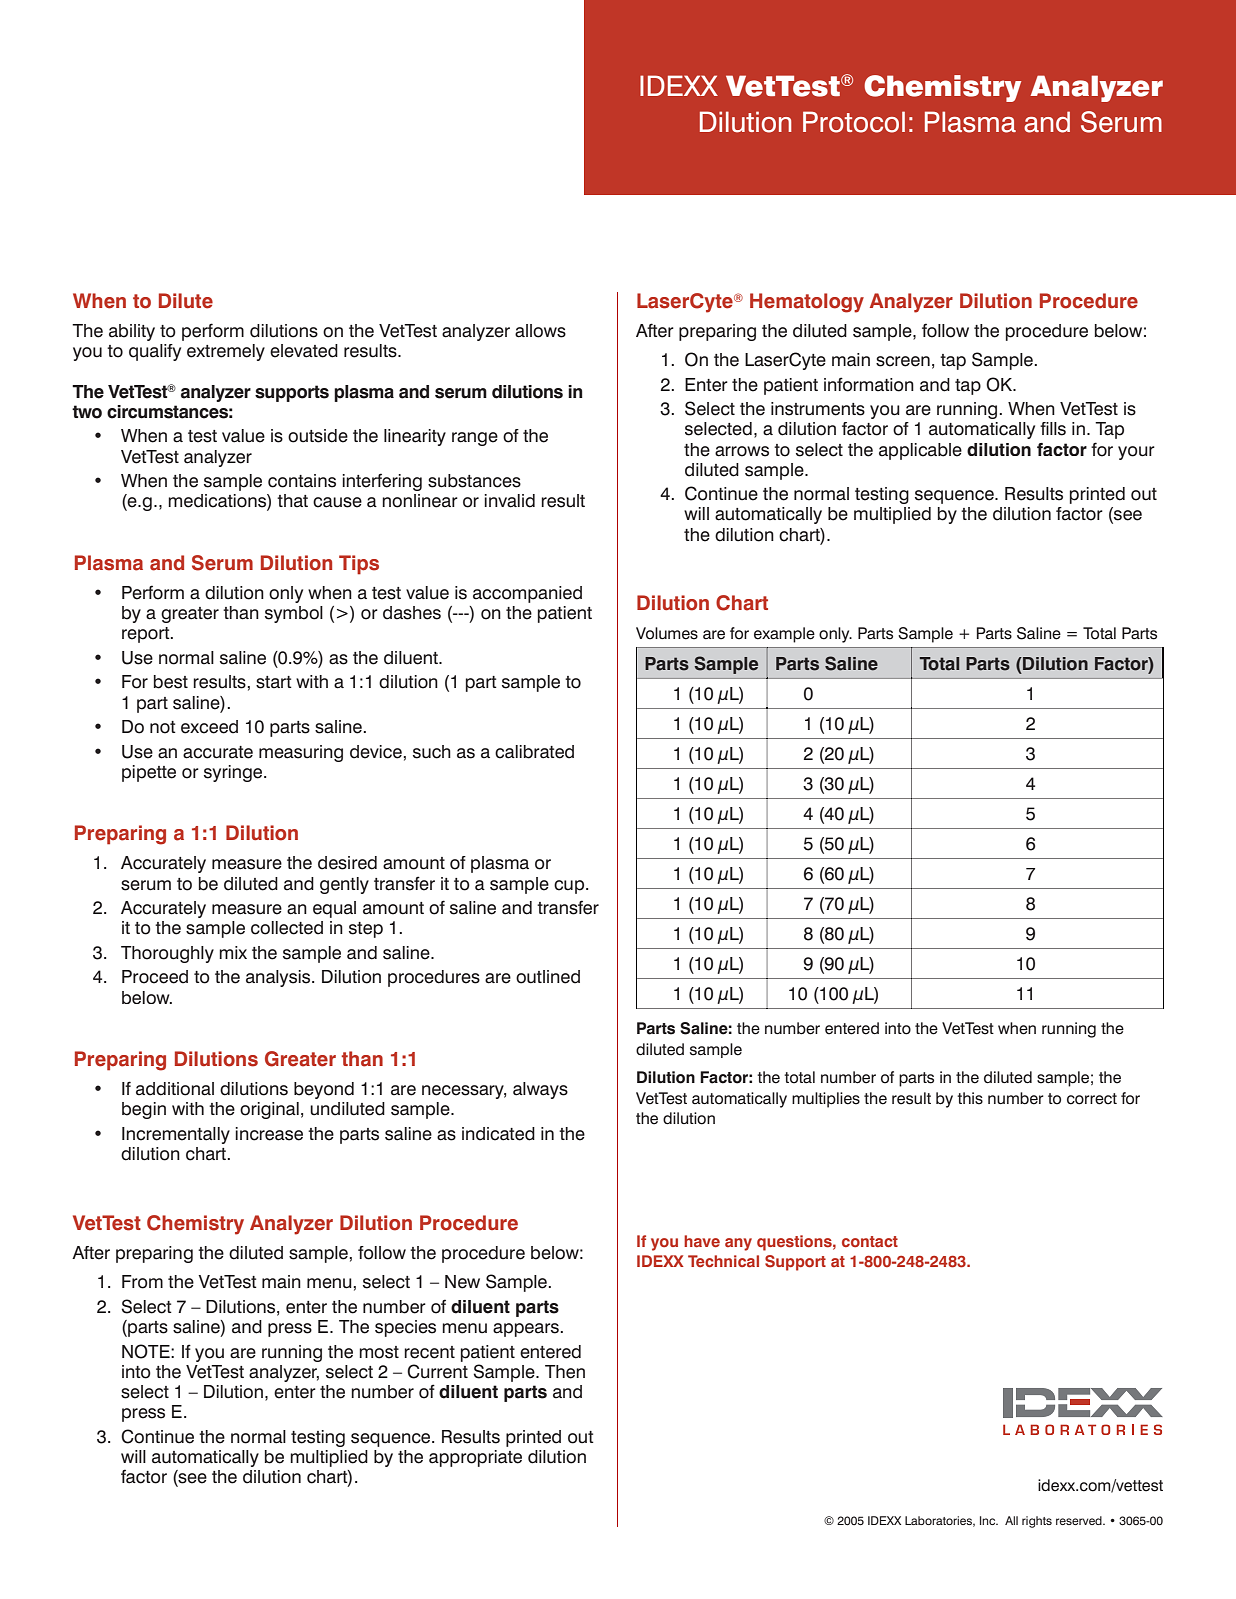 The width and height of the screenshot is (1236, 1599). I want to click on Hematology, so click(807, 303).
